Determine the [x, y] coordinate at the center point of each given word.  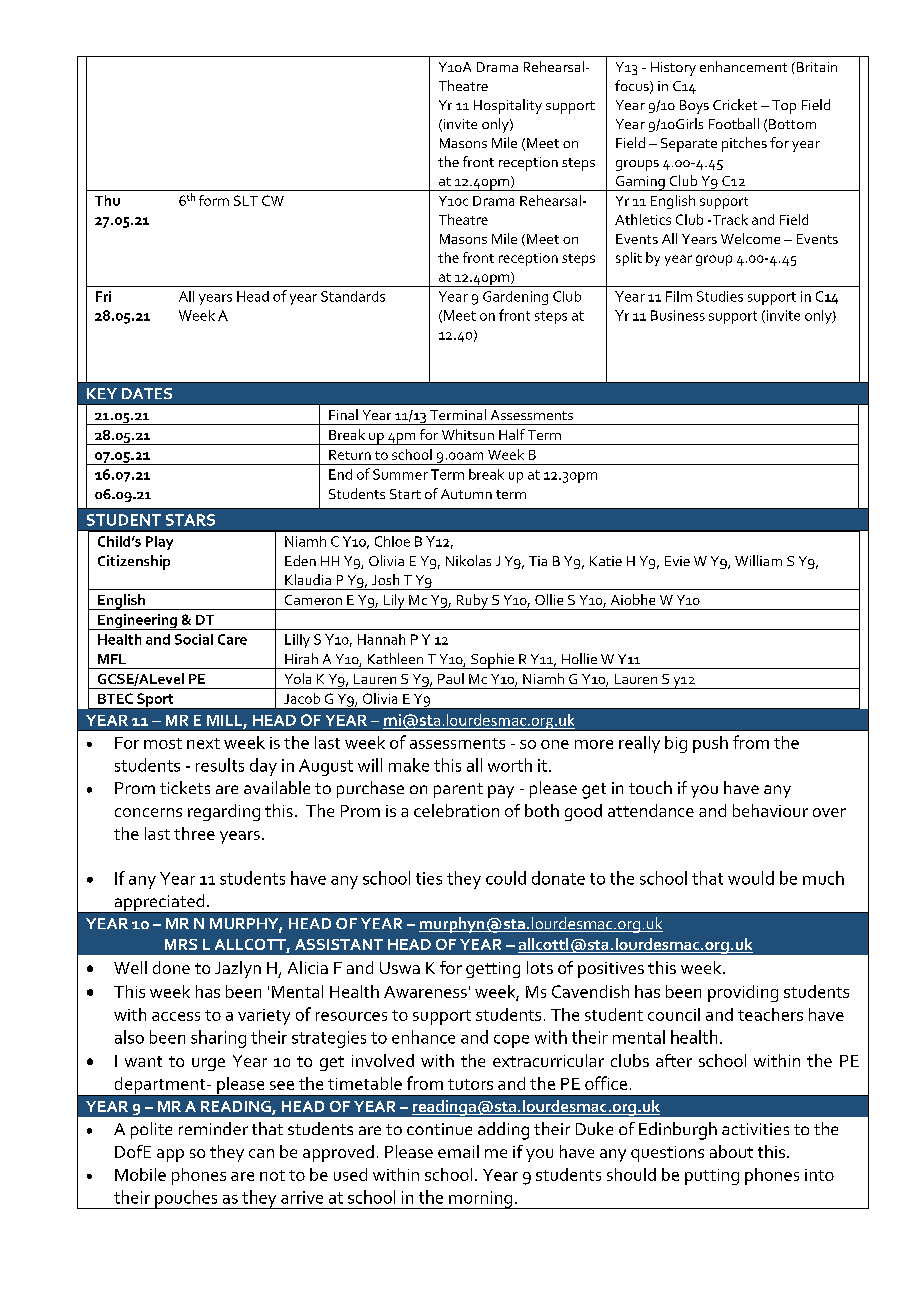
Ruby [472, 602]
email [458, 1151]
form [214, 200]
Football [734, 123]
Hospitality [508, 106]
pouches [186, 1199]
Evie [677, 561]
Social [194, 639]
